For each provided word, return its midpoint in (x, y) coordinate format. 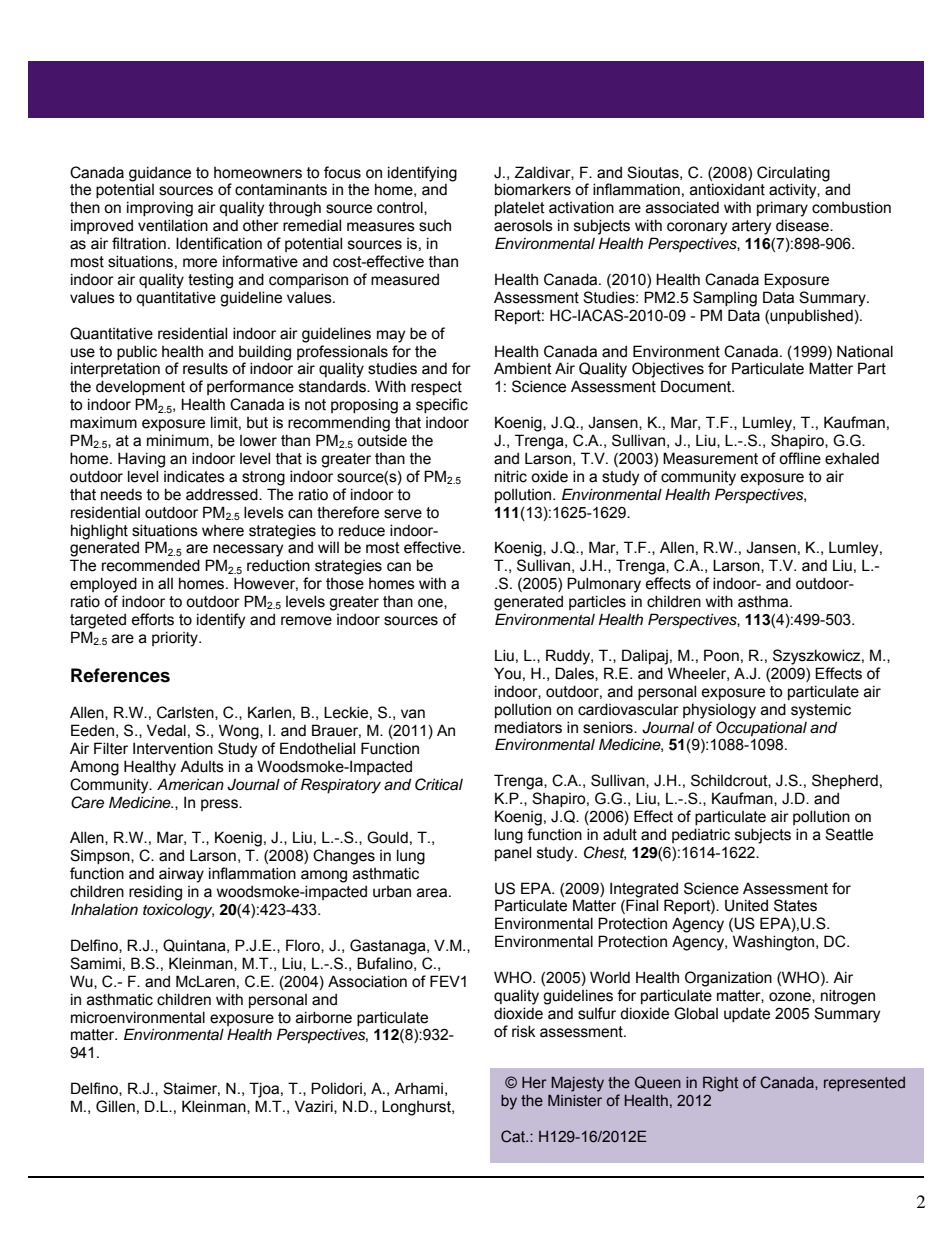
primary (782, 209)
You (507, 673)
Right (720, 1084)
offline (800, 458)
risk (524, 1031)
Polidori (336, 1088)
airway (181, 875)
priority (176, 639)
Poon (721, 655)
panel (513, 853)
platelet (520, 208)
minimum (179, 441)
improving (160, 209)
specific (442, 405)
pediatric (701, 835)
